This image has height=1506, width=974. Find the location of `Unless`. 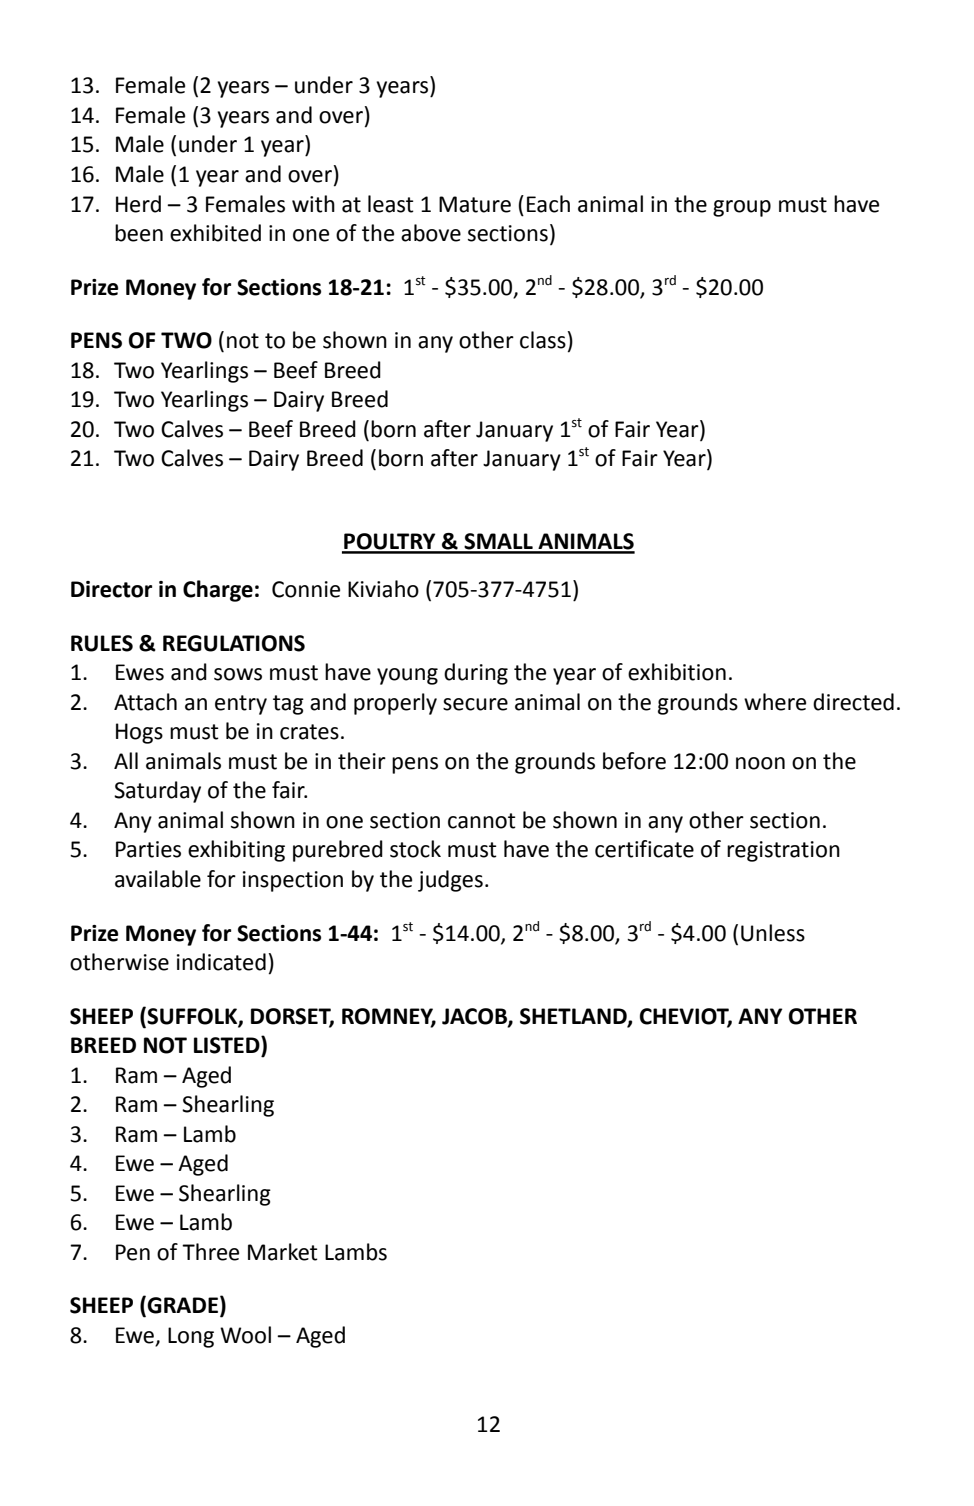

Unless is located at coordinates (773, 933).
